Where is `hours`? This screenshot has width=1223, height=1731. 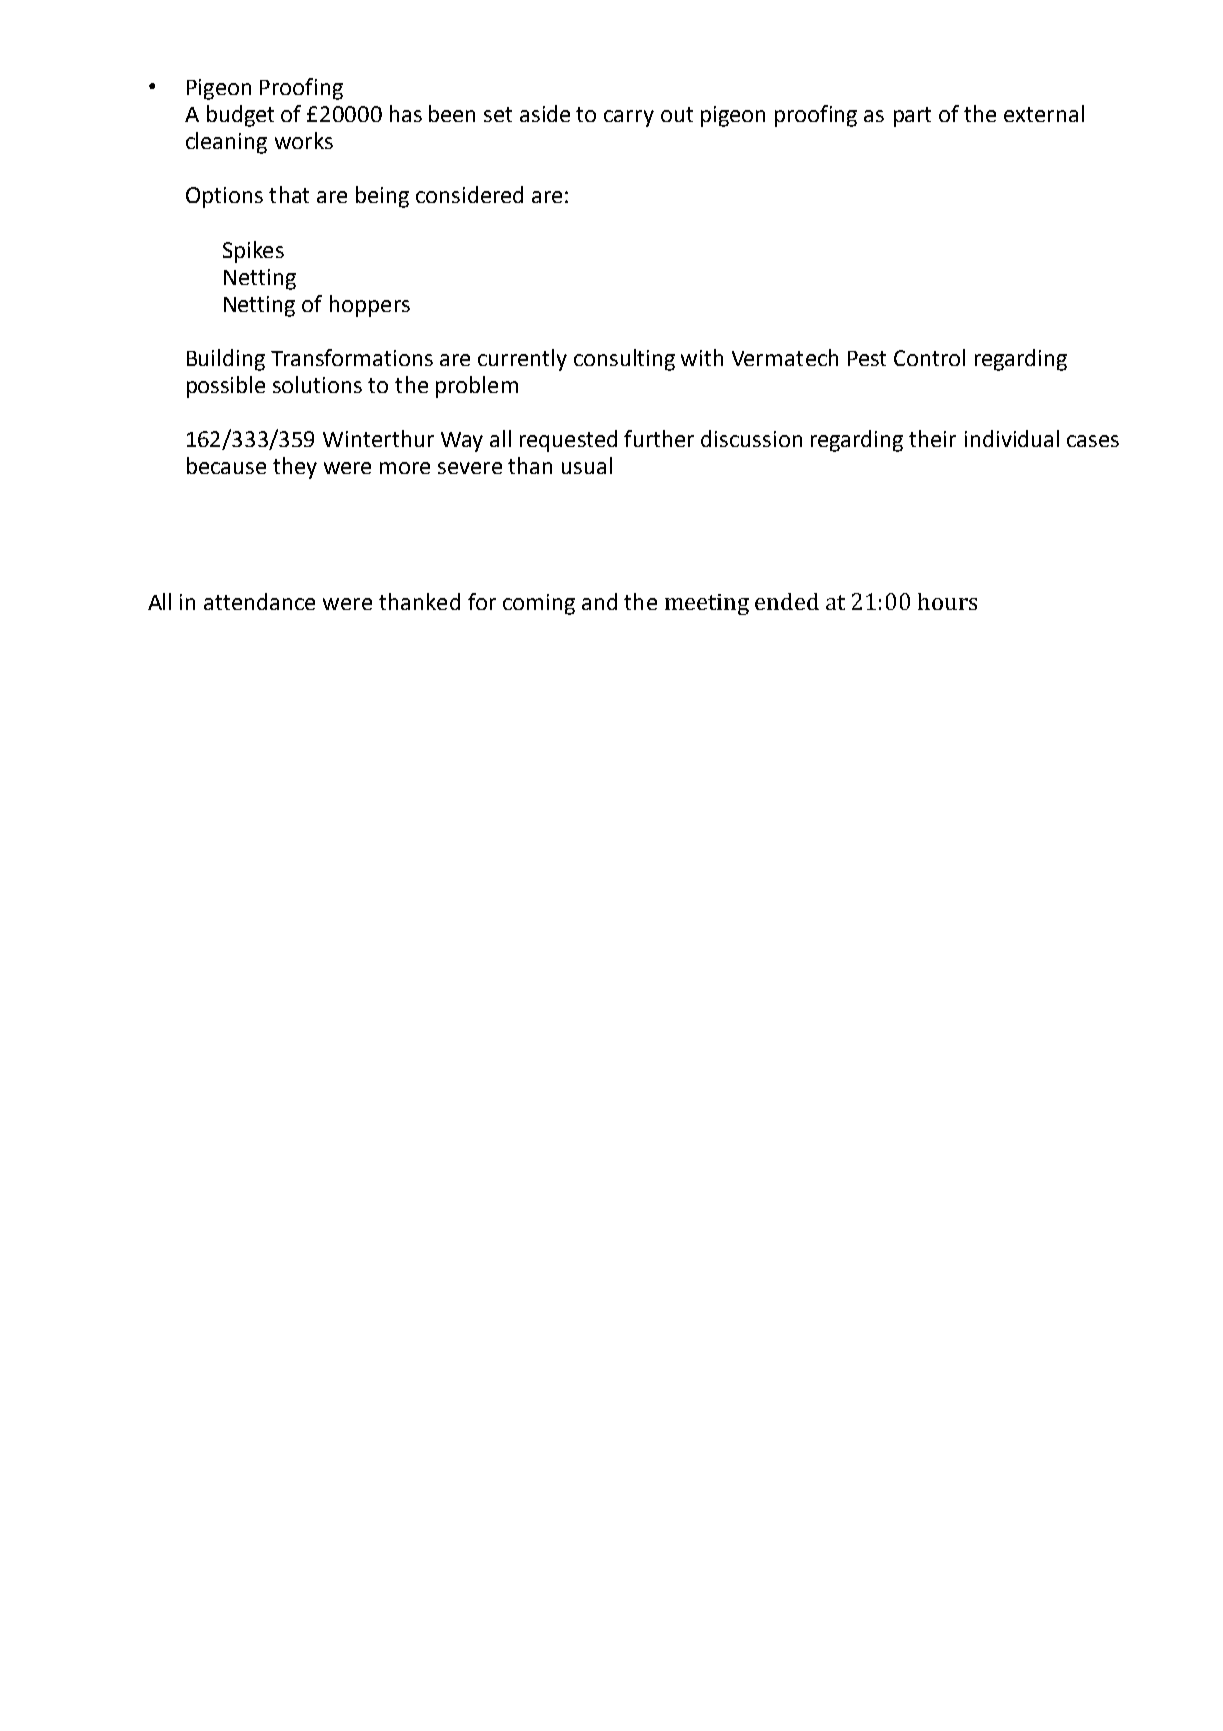 hours is located at coordinates (947, 601).
